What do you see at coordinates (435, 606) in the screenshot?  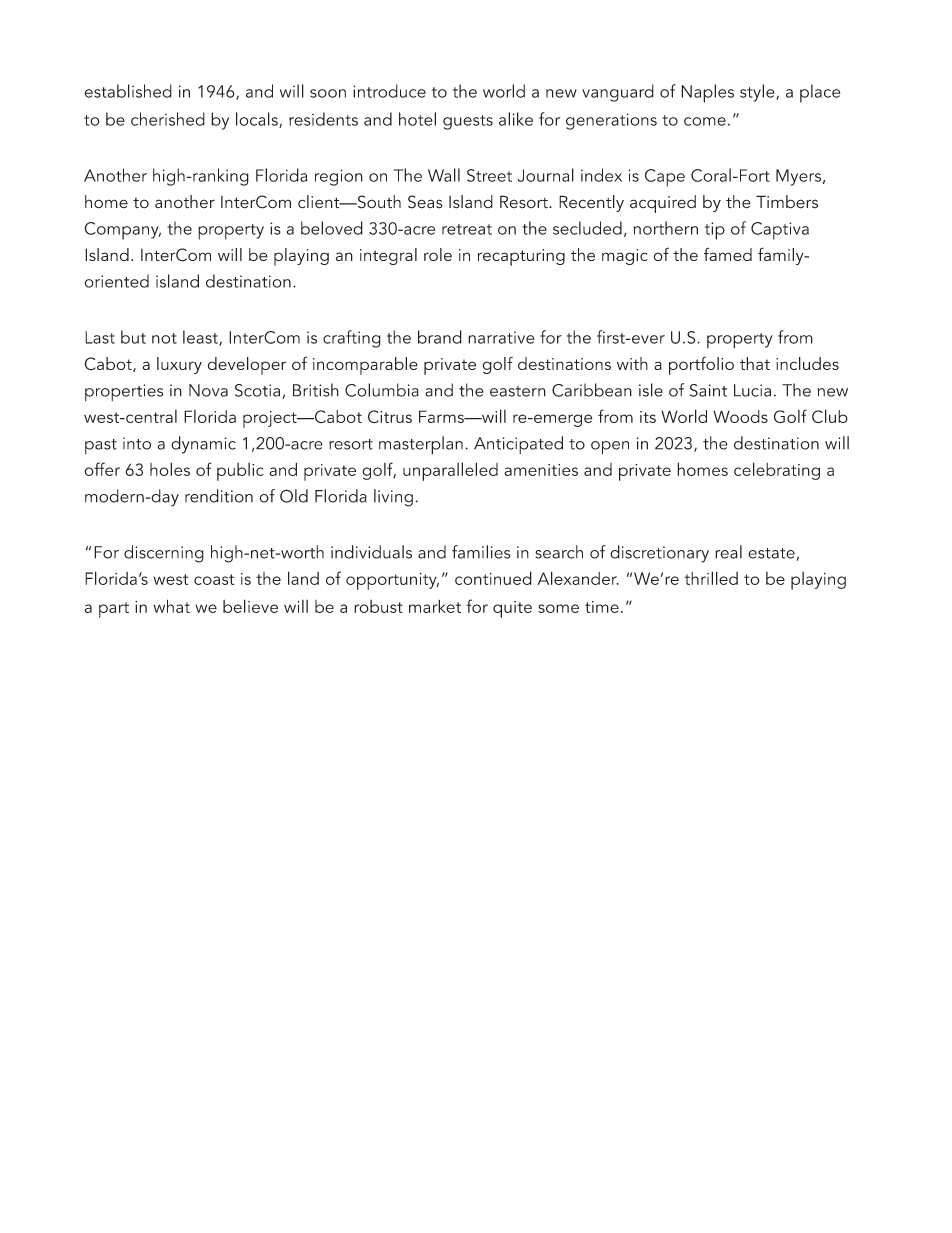 I see `market` at bounding box center [435, 606].
